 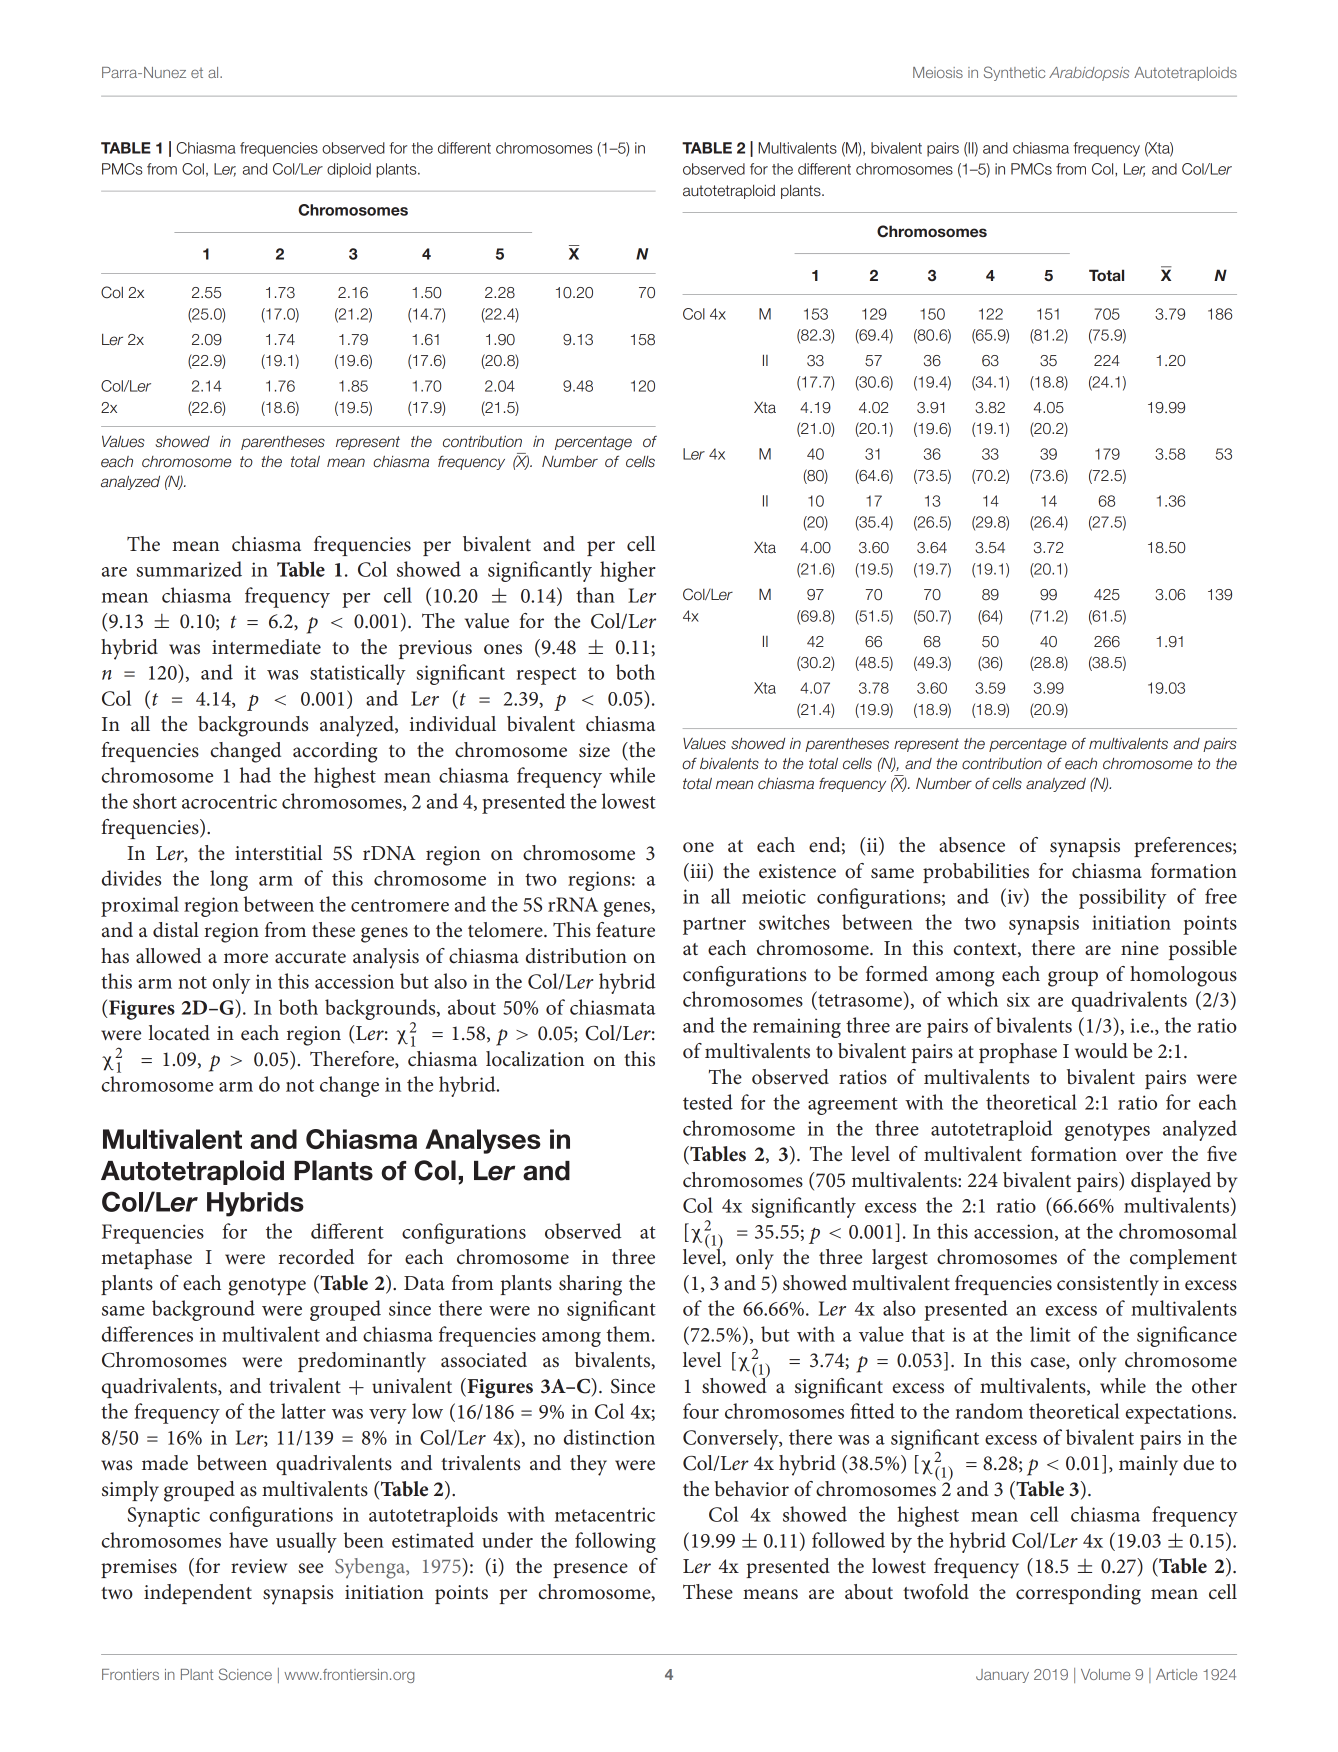 What do you see at coordinates (1089, 74) in the document?
I see `Arabidopsis` at bounding box center [1089, 74].
